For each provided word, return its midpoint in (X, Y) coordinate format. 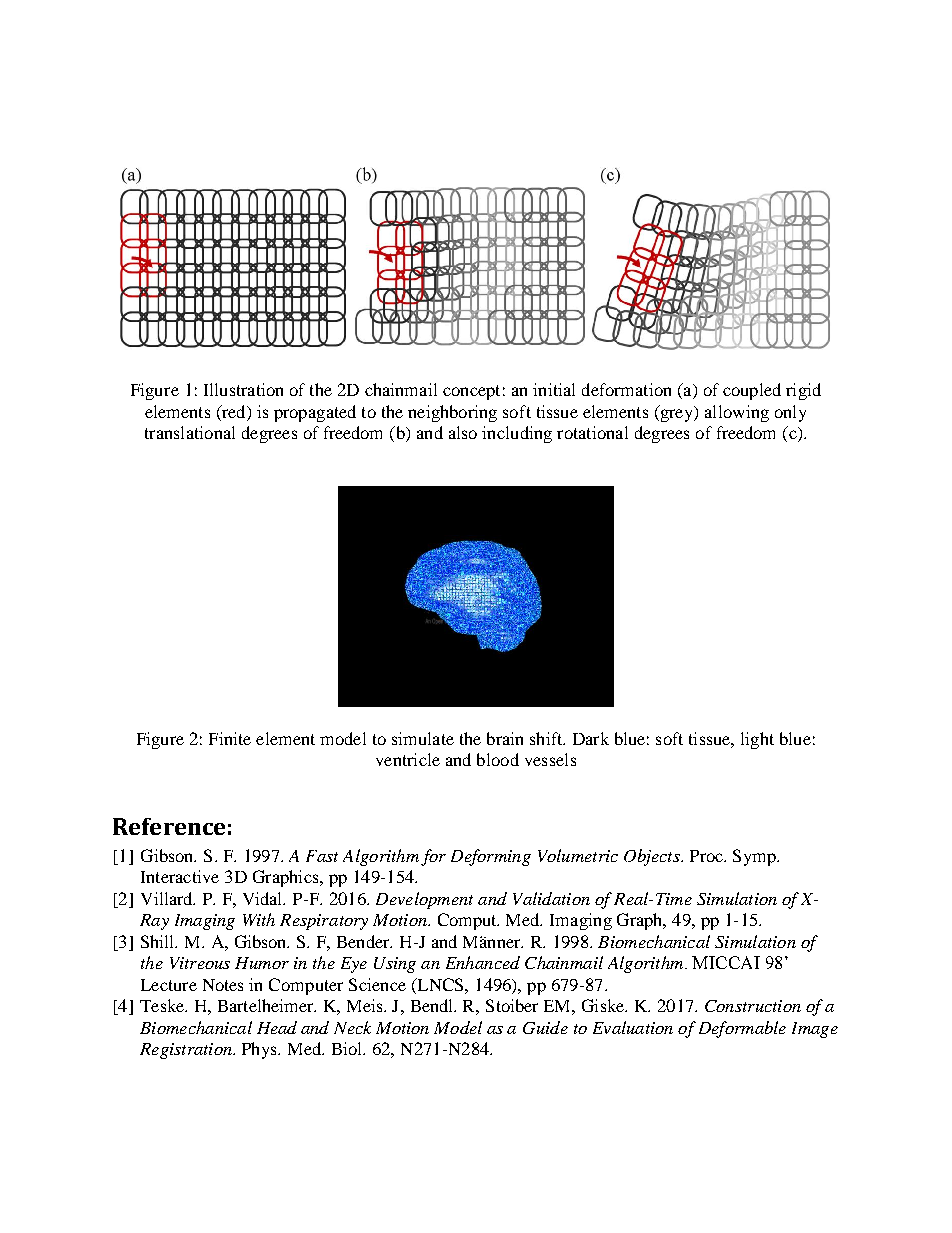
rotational (592, 432)
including (517, 434)
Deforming (491, 857)
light (757, 740)
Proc (708, 856)
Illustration (243, 389)
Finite (230, 738)
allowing (737, 413)
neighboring (452, 413)
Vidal (264, 898)
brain (505, 738)
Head (277, 1027)
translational (190, 432)
